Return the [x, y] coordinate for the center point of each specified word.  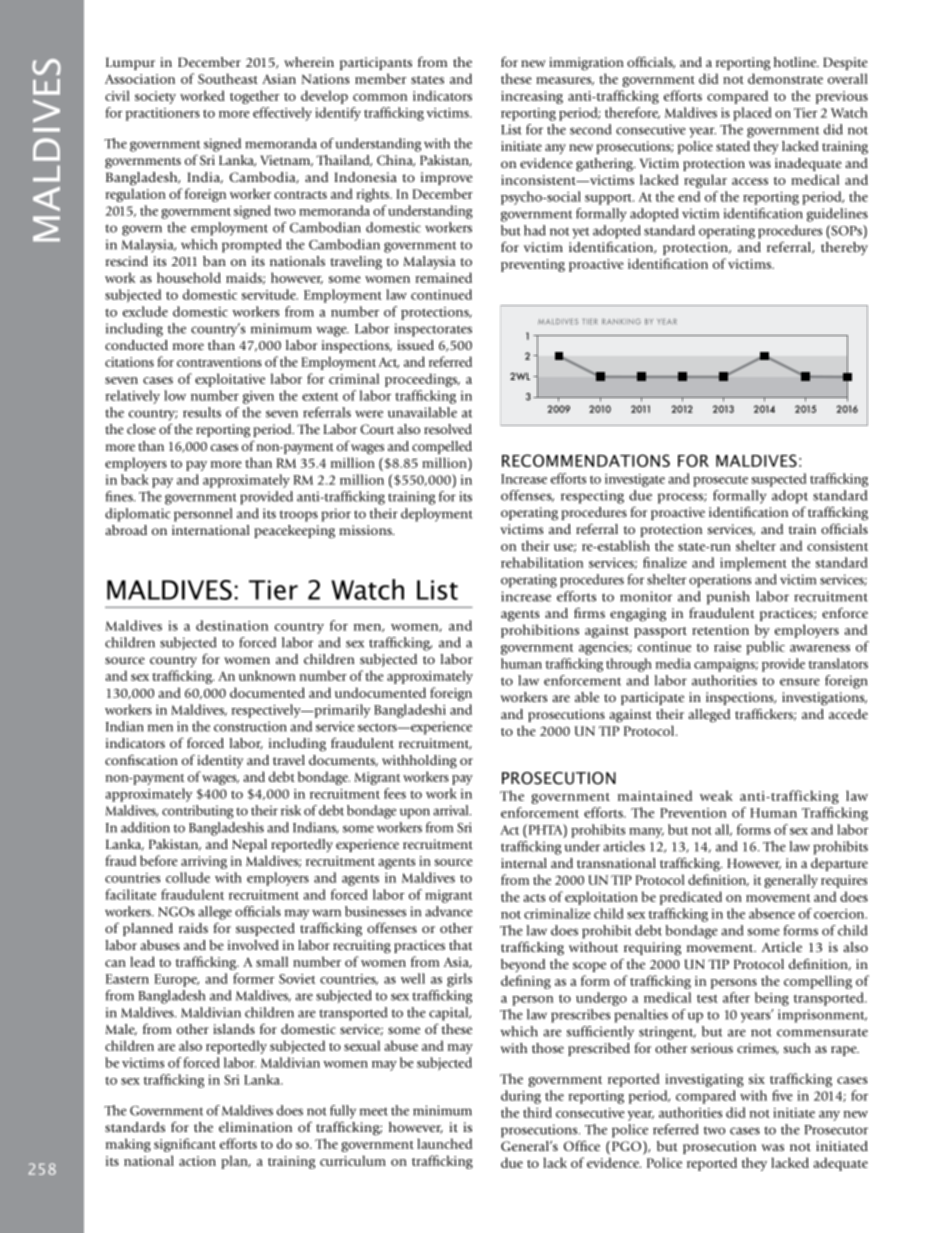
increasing [532, 97]
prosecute [720, 481]
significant [185, 1145]
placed [752, 114]
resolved [448, 429]
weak [716, 795]
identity [220, 762]
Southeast [228, 78]
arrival [452, 810]
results [202, 412]
